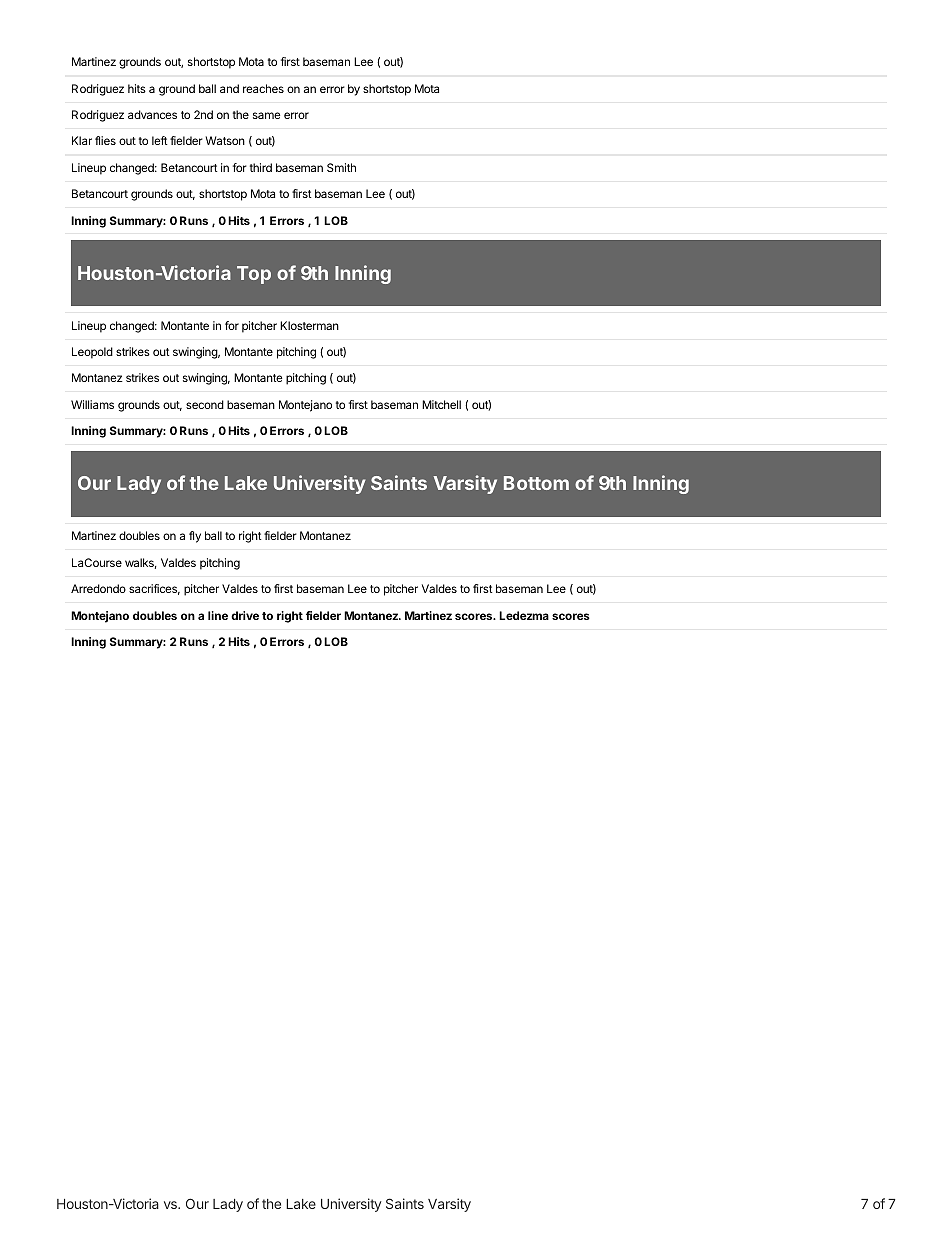  What do you see at coordinates (341, 167) in the screenshot?
I see `Smith` at bounding box center [341, 167].
